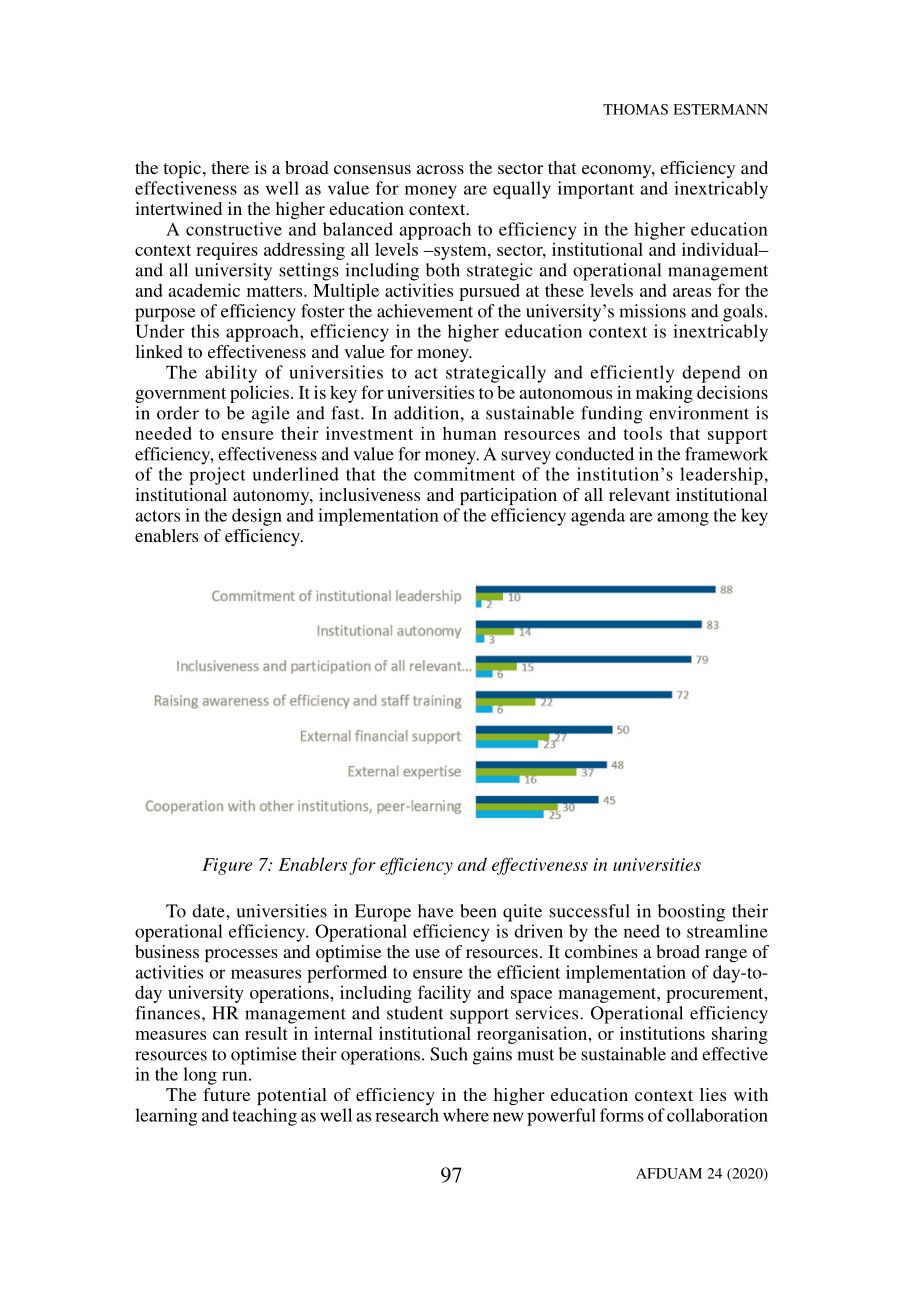 This screenshot has height=1298, width=924. I want to click on commitment, so click(464, 474).
